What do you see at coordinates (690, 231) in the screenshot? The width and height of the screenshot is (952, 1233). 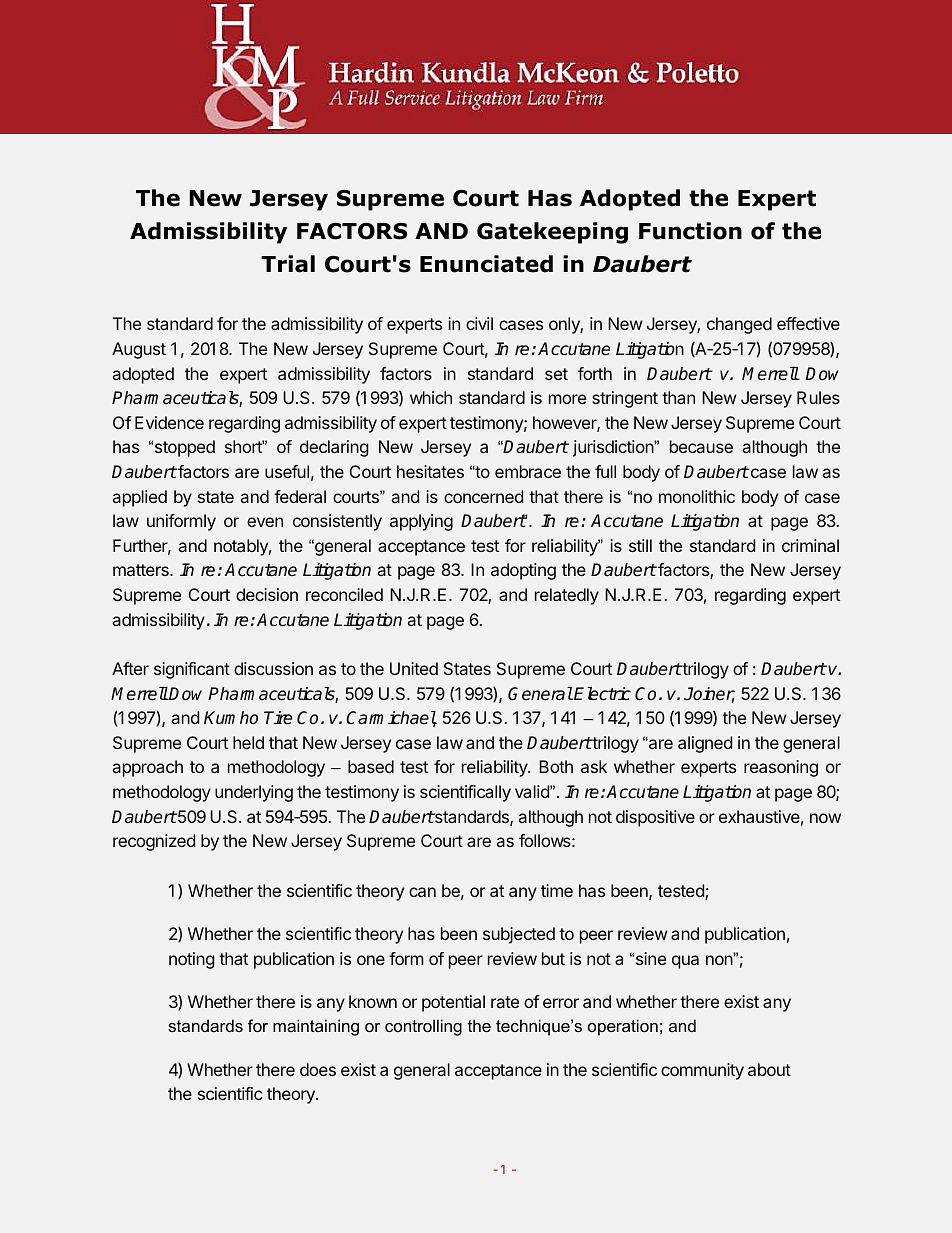 I see `Function` at bounding box center [690, 231].
